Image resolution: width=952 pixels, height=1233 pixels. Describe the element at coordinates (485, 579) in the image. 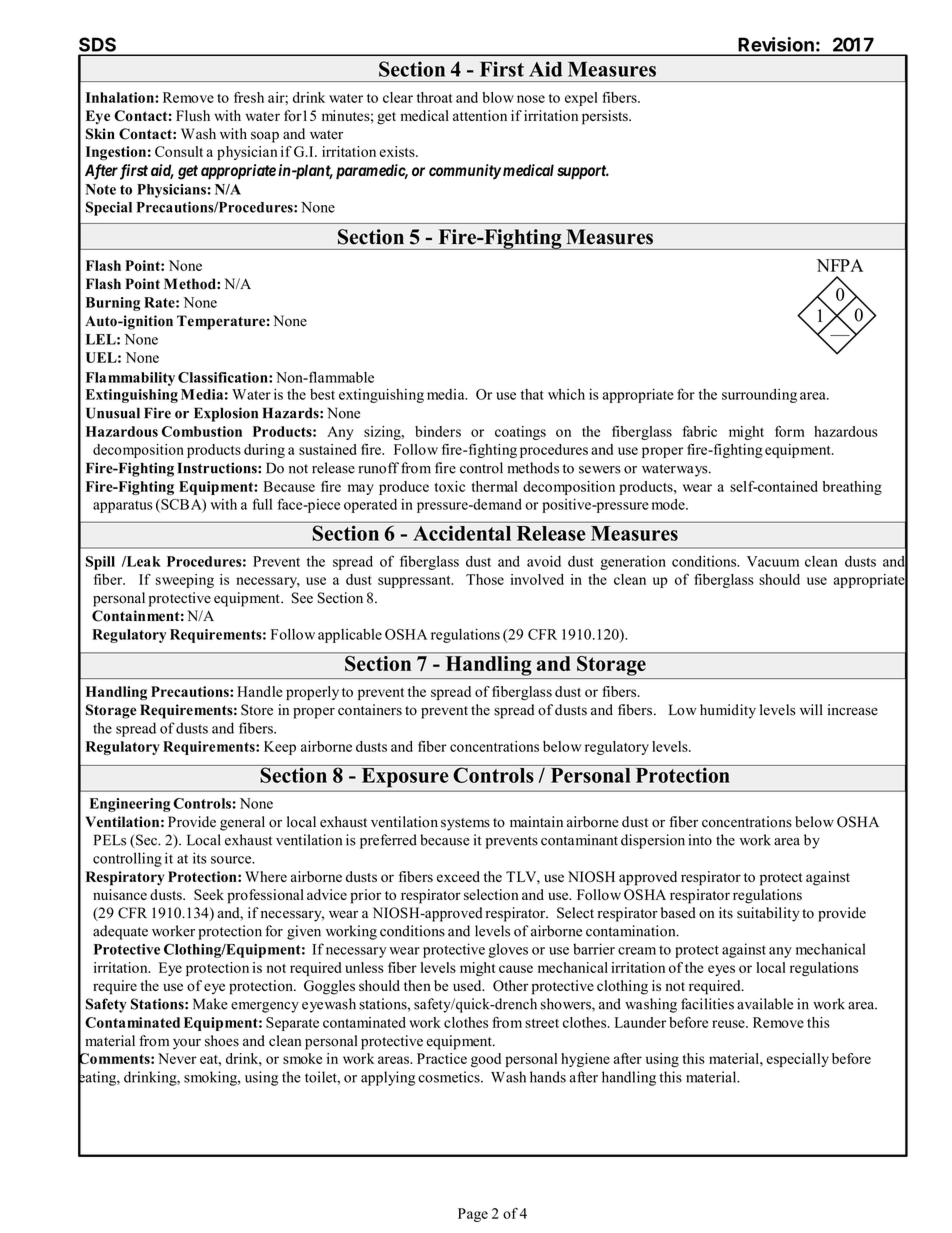

I see `Those` at that location.
